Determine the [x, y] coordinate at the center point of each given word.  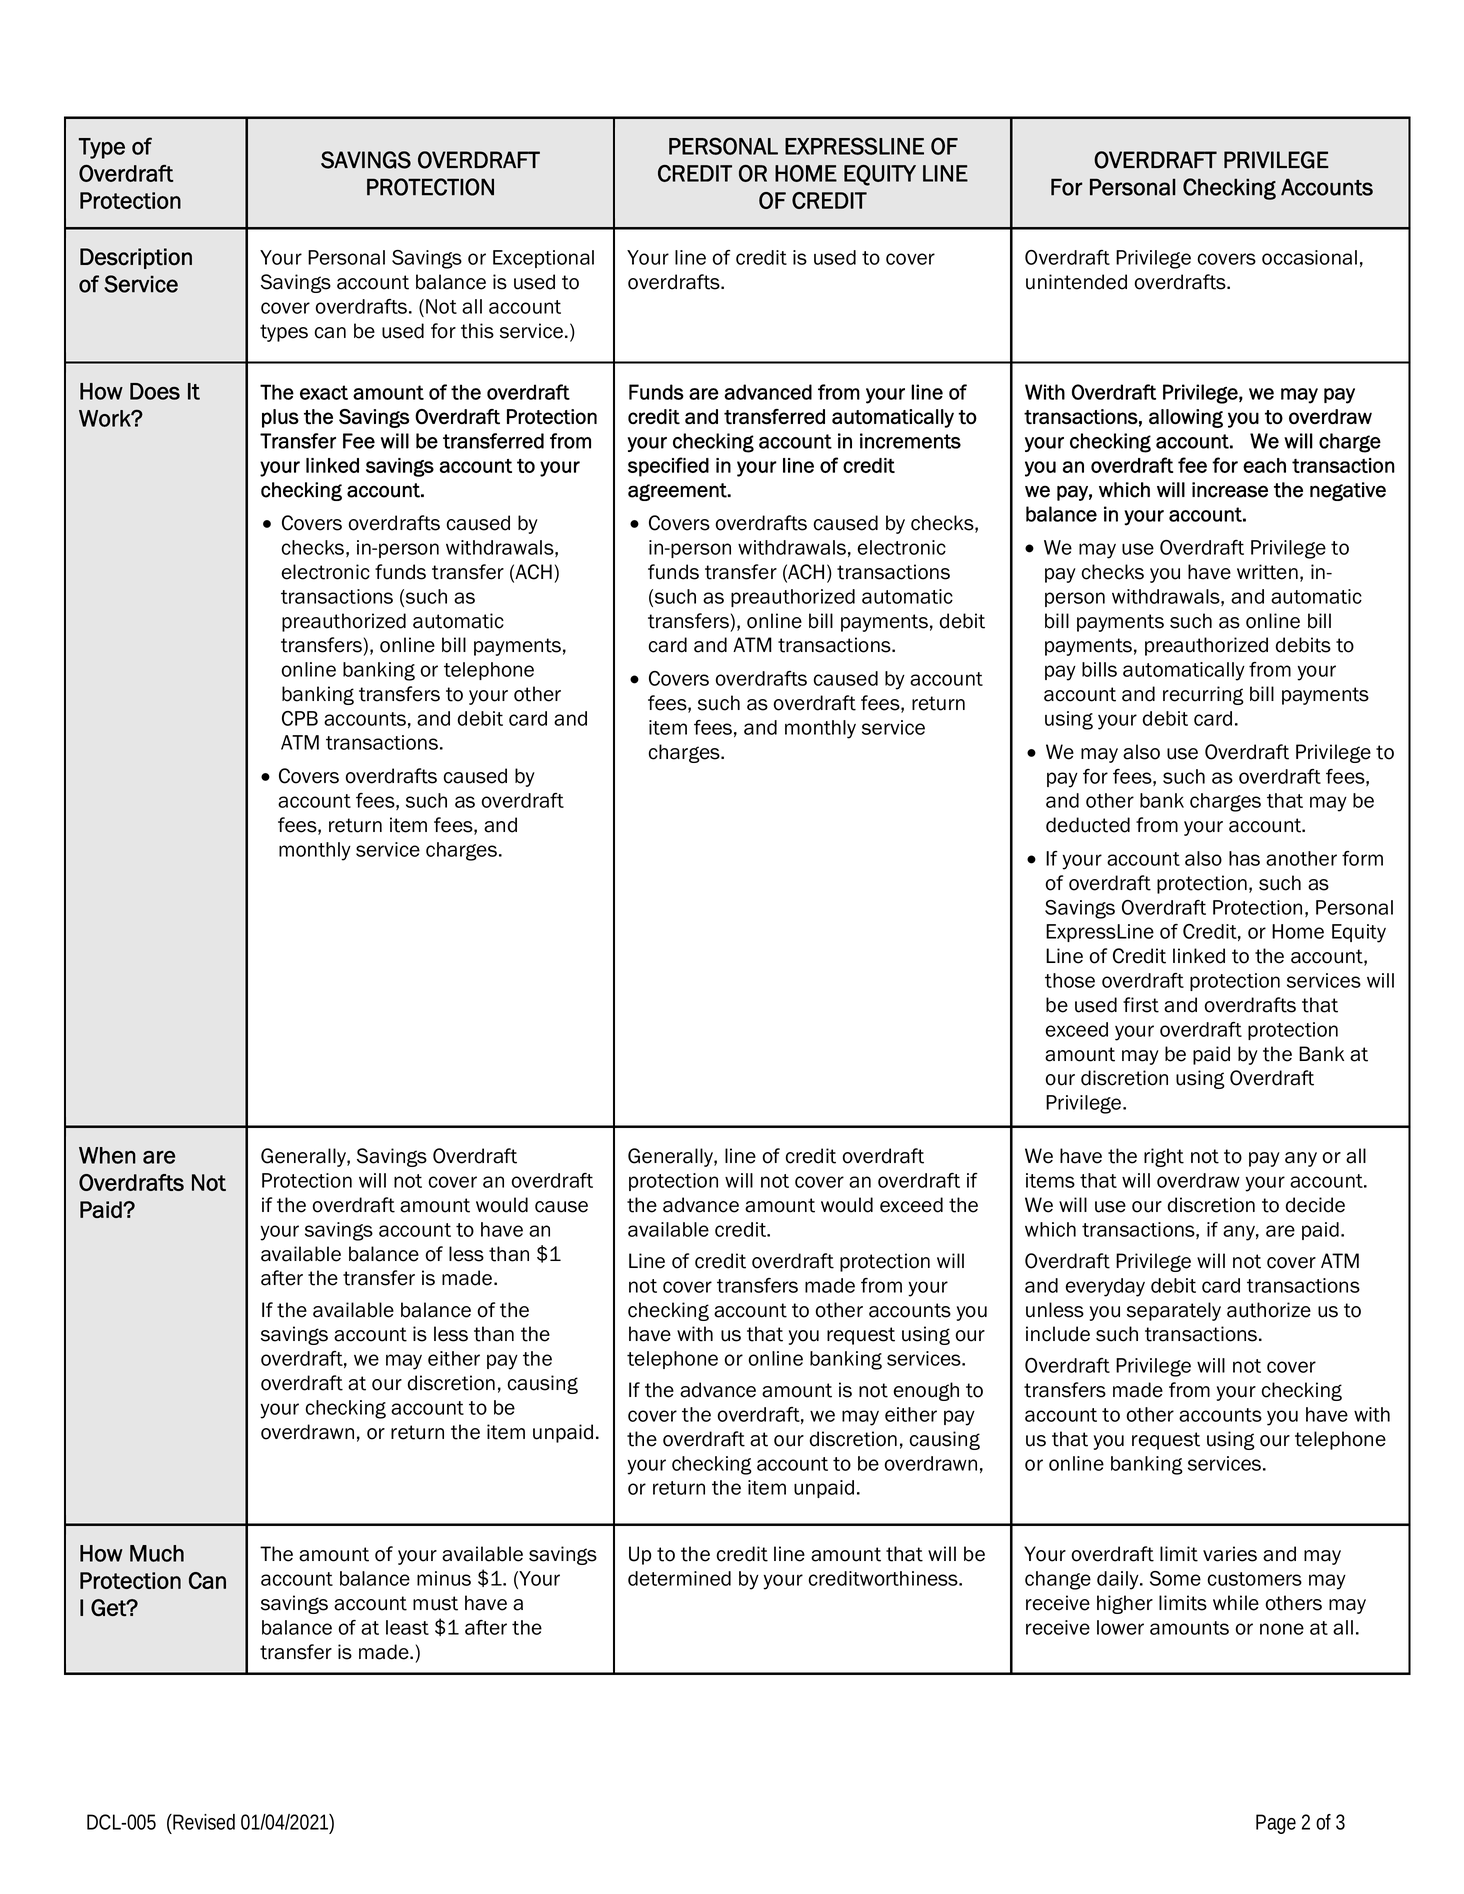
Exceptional [543, 259]
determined [679, 1578]
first [1141, 1005]
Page [1276, 1824]
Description [136, 258]
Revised [203, 1822]
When [107, 1155]
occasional [1309, 257]
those [1070, 980]
